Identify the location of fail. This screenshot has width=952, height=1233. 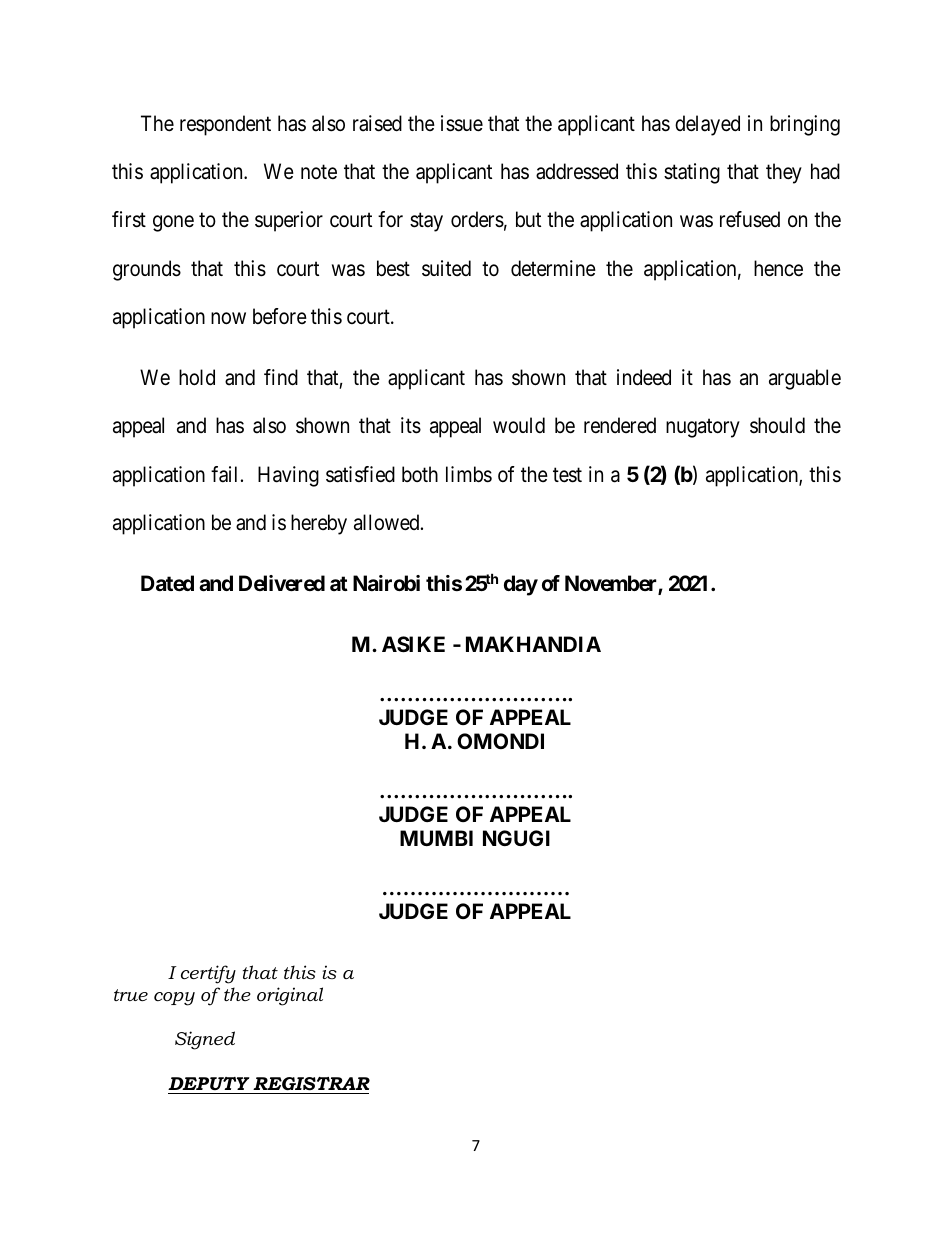
(226, 474).
